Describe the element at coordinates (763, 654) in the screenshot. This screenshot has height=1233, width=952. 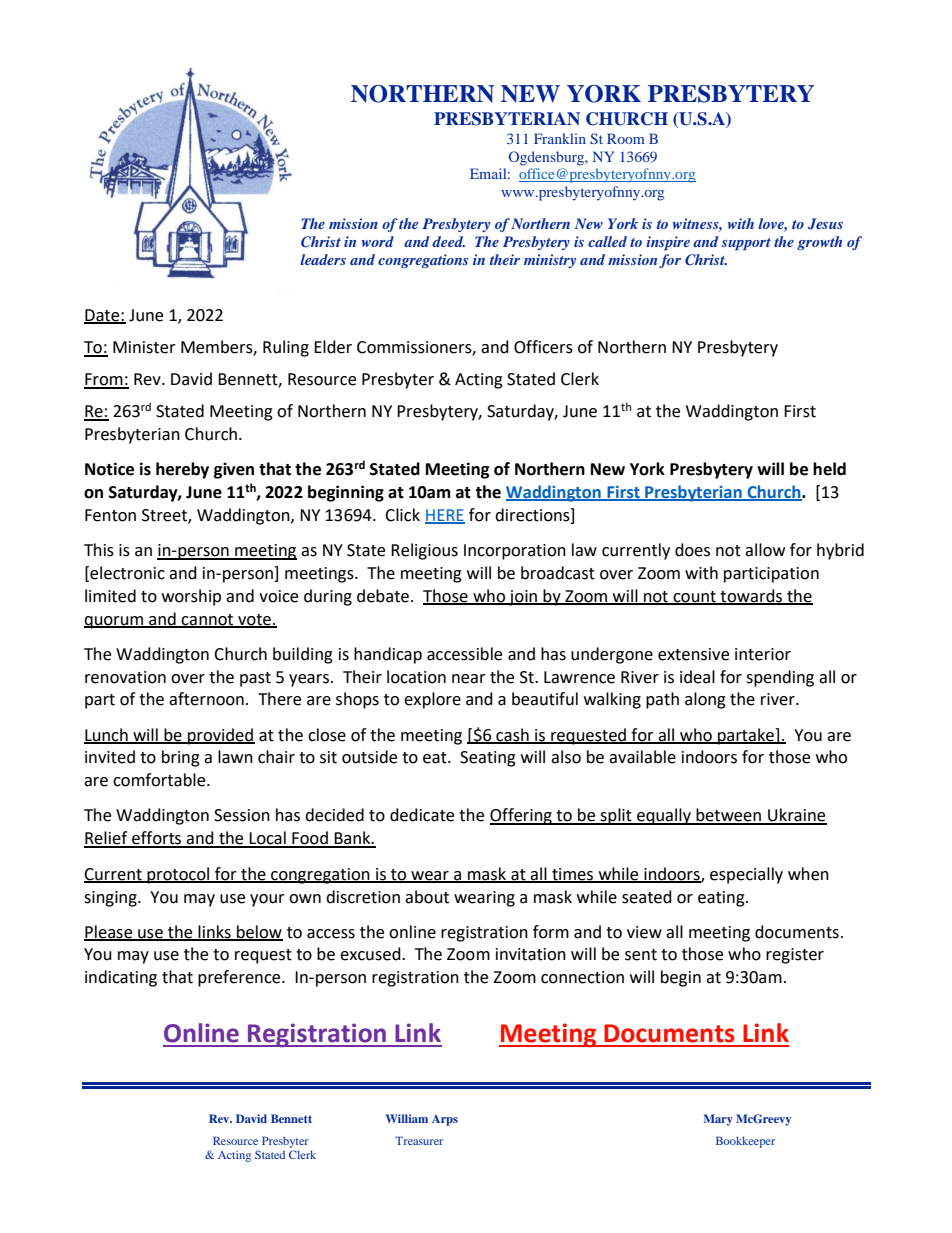
I see `interior` at that location.
